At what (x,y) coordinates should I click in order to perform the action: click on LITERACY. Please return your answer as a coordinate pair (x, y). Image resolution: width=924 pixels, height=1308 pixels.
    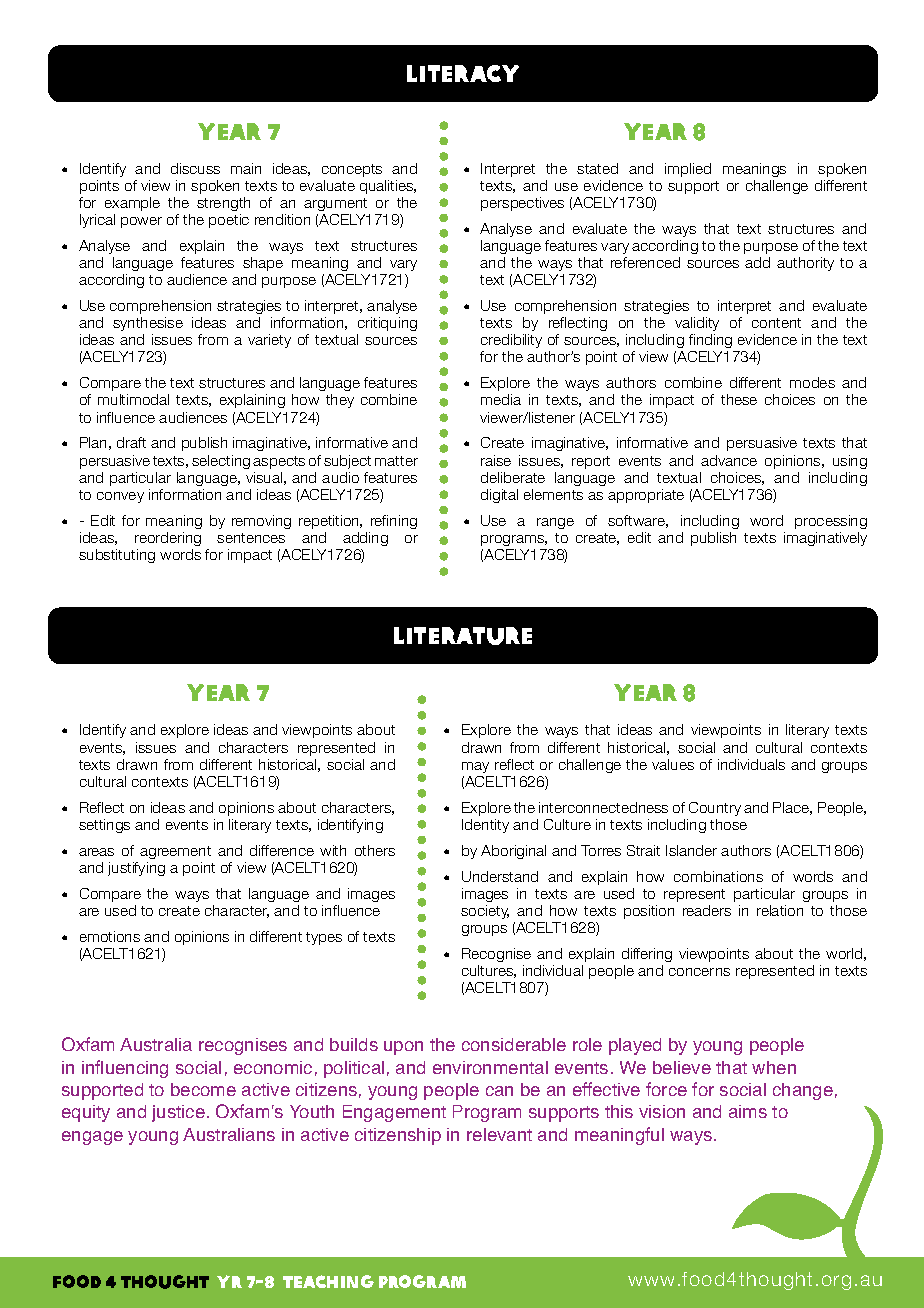
    Looking at the image, I should click on (463, 73).
